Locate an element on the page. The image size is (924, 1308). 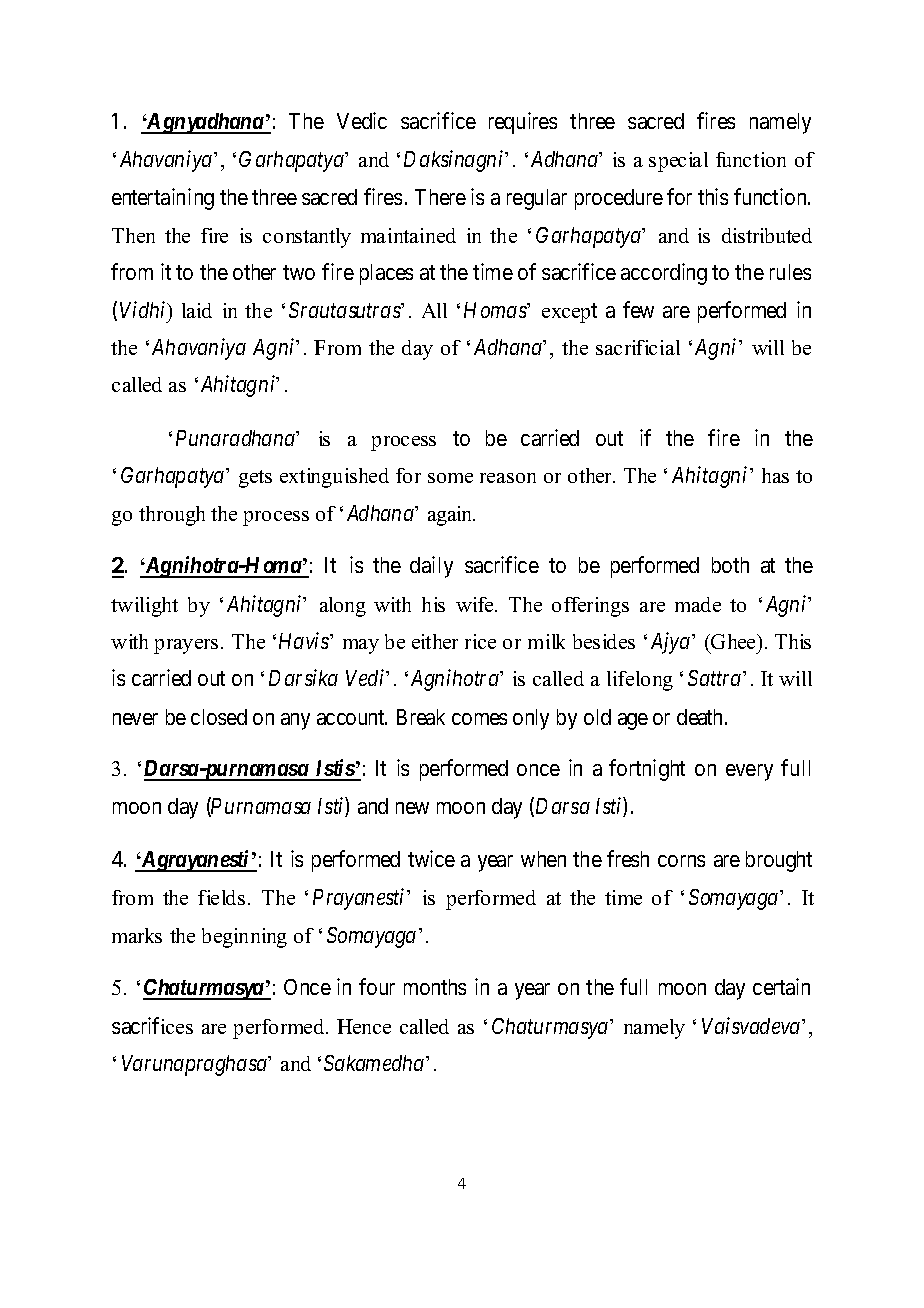
special is located at coordinates (678, 162).
